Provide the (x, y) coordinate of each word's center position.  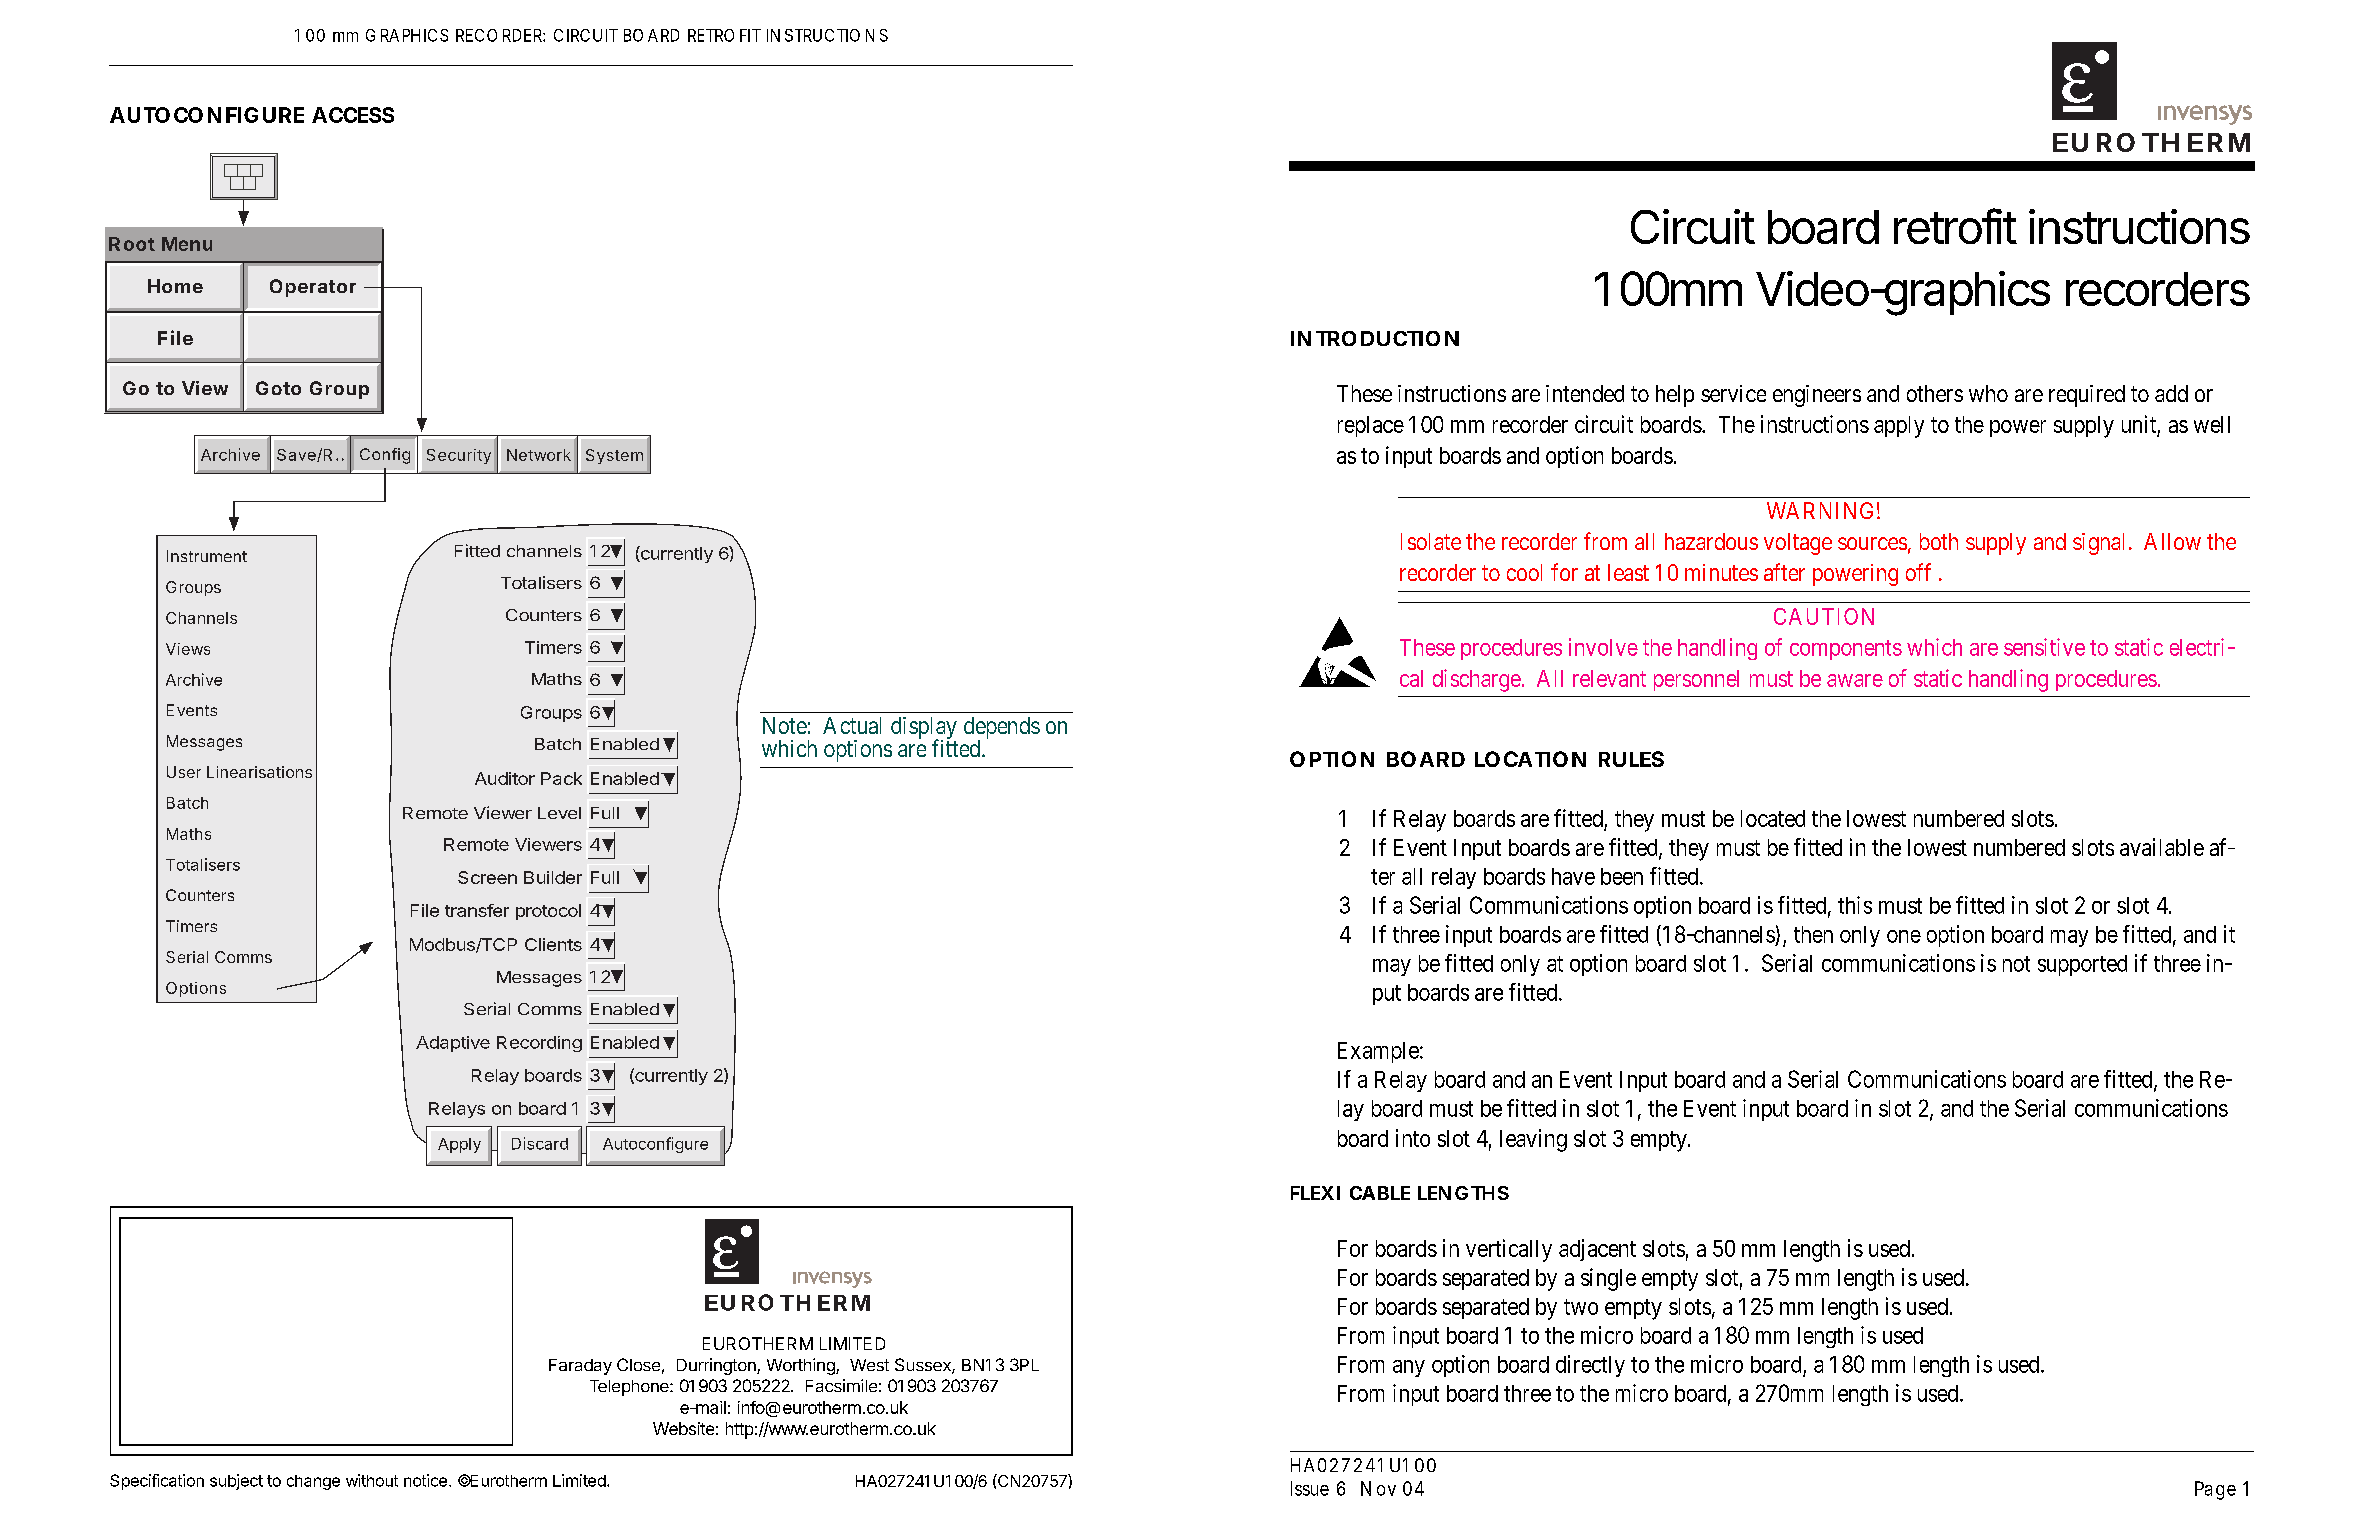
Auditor (505, 778)
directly (1590, 1366)
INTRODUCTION (1375, 338)
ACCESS (353, 115)
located (1773, 818)
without (372, 1480)
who (1988, 393)
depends (1002, 729)
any (1409, 1368)
